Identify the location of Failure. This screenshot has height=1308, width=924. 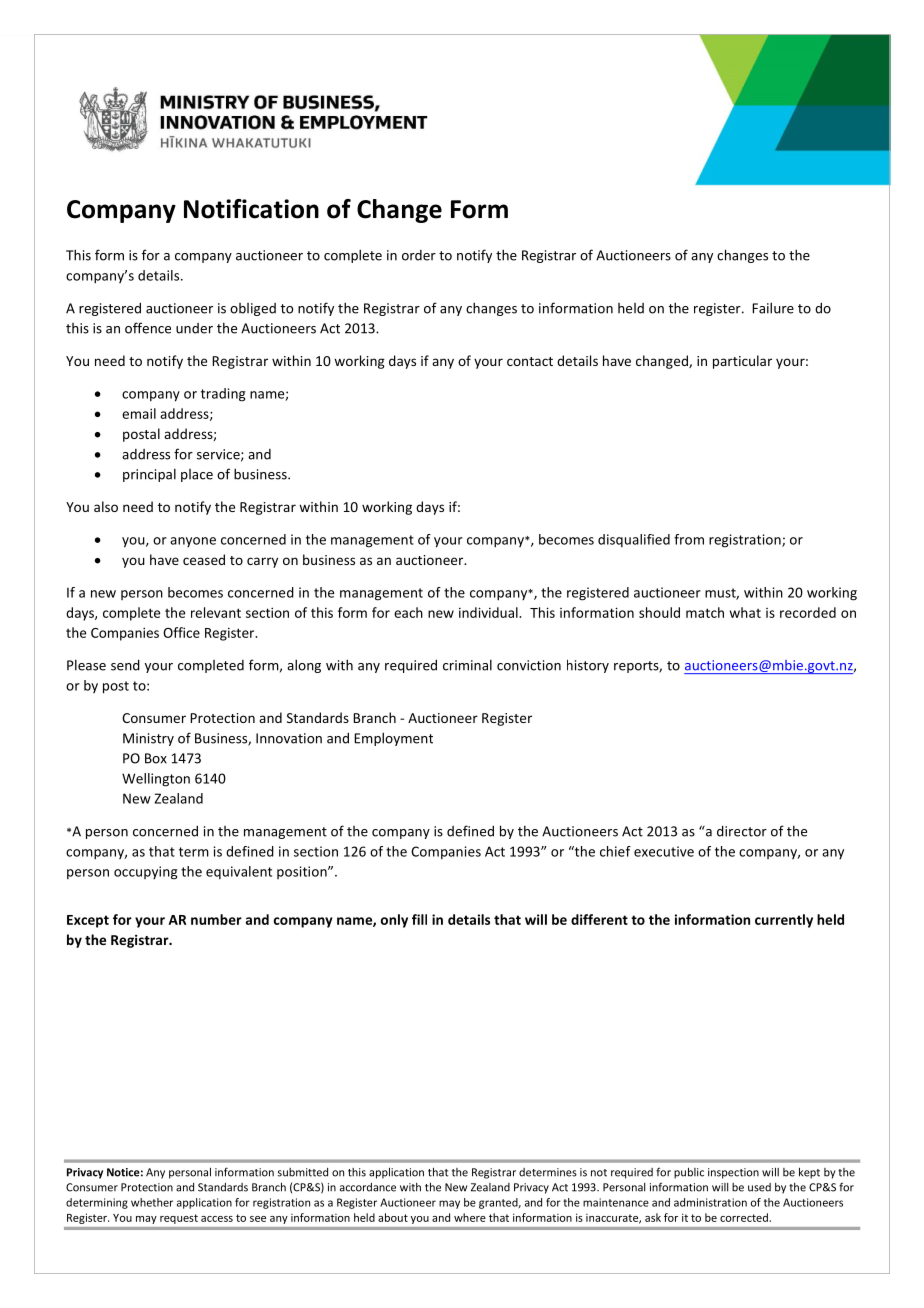
(773, 308).
